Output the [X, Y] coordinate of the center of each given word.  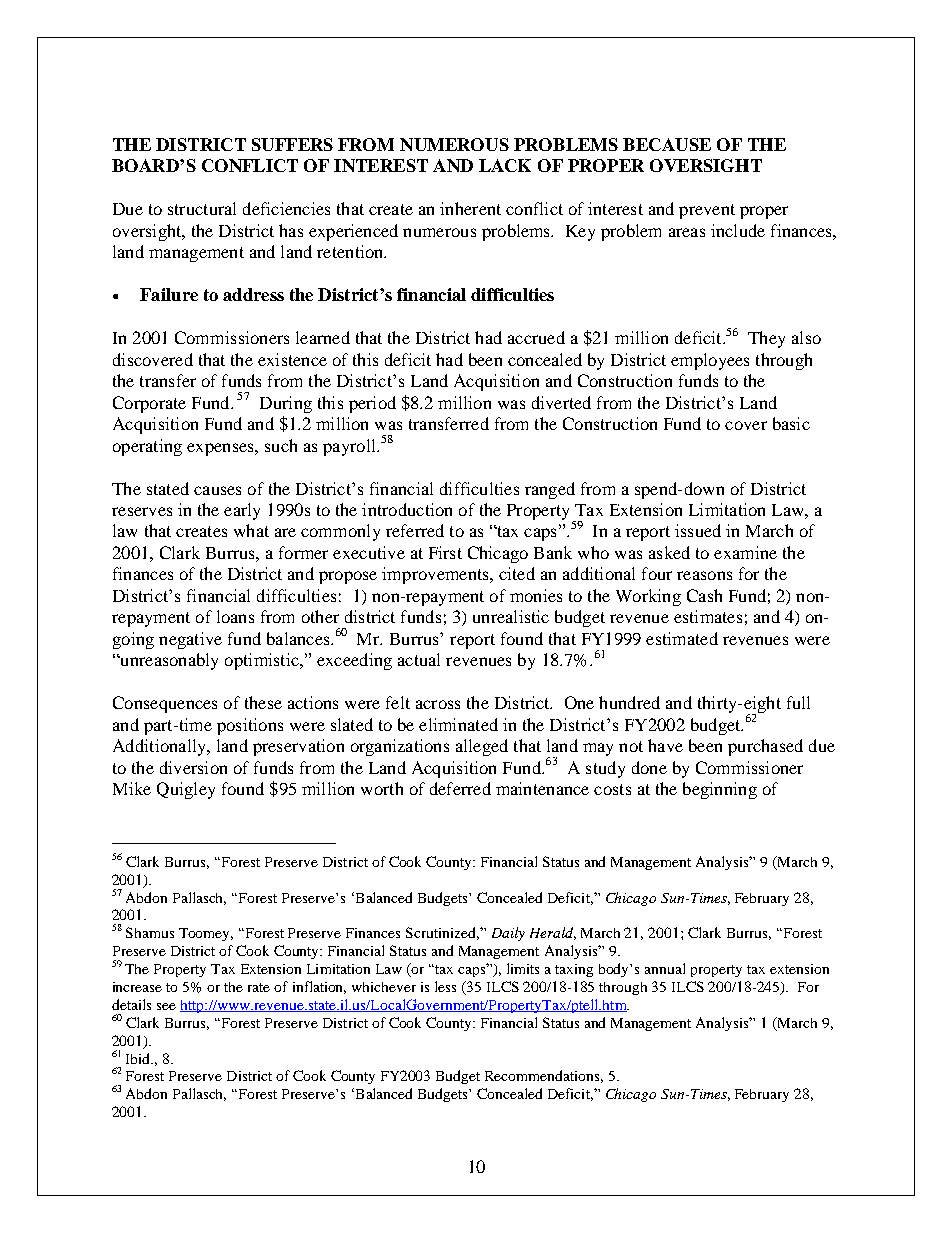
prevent [707, 211]
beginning [720, 790]
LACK [505, 165]
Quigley [186, 790]
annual [665, 968]
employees [710, 361]
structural [202, 208]
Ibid [139, 1058]
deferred [460, 788]
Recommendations [544, 1076]
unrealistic [511, 616]
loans [235, 616]
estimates [708, 616]
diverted [561, 402]
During [286, 404]
